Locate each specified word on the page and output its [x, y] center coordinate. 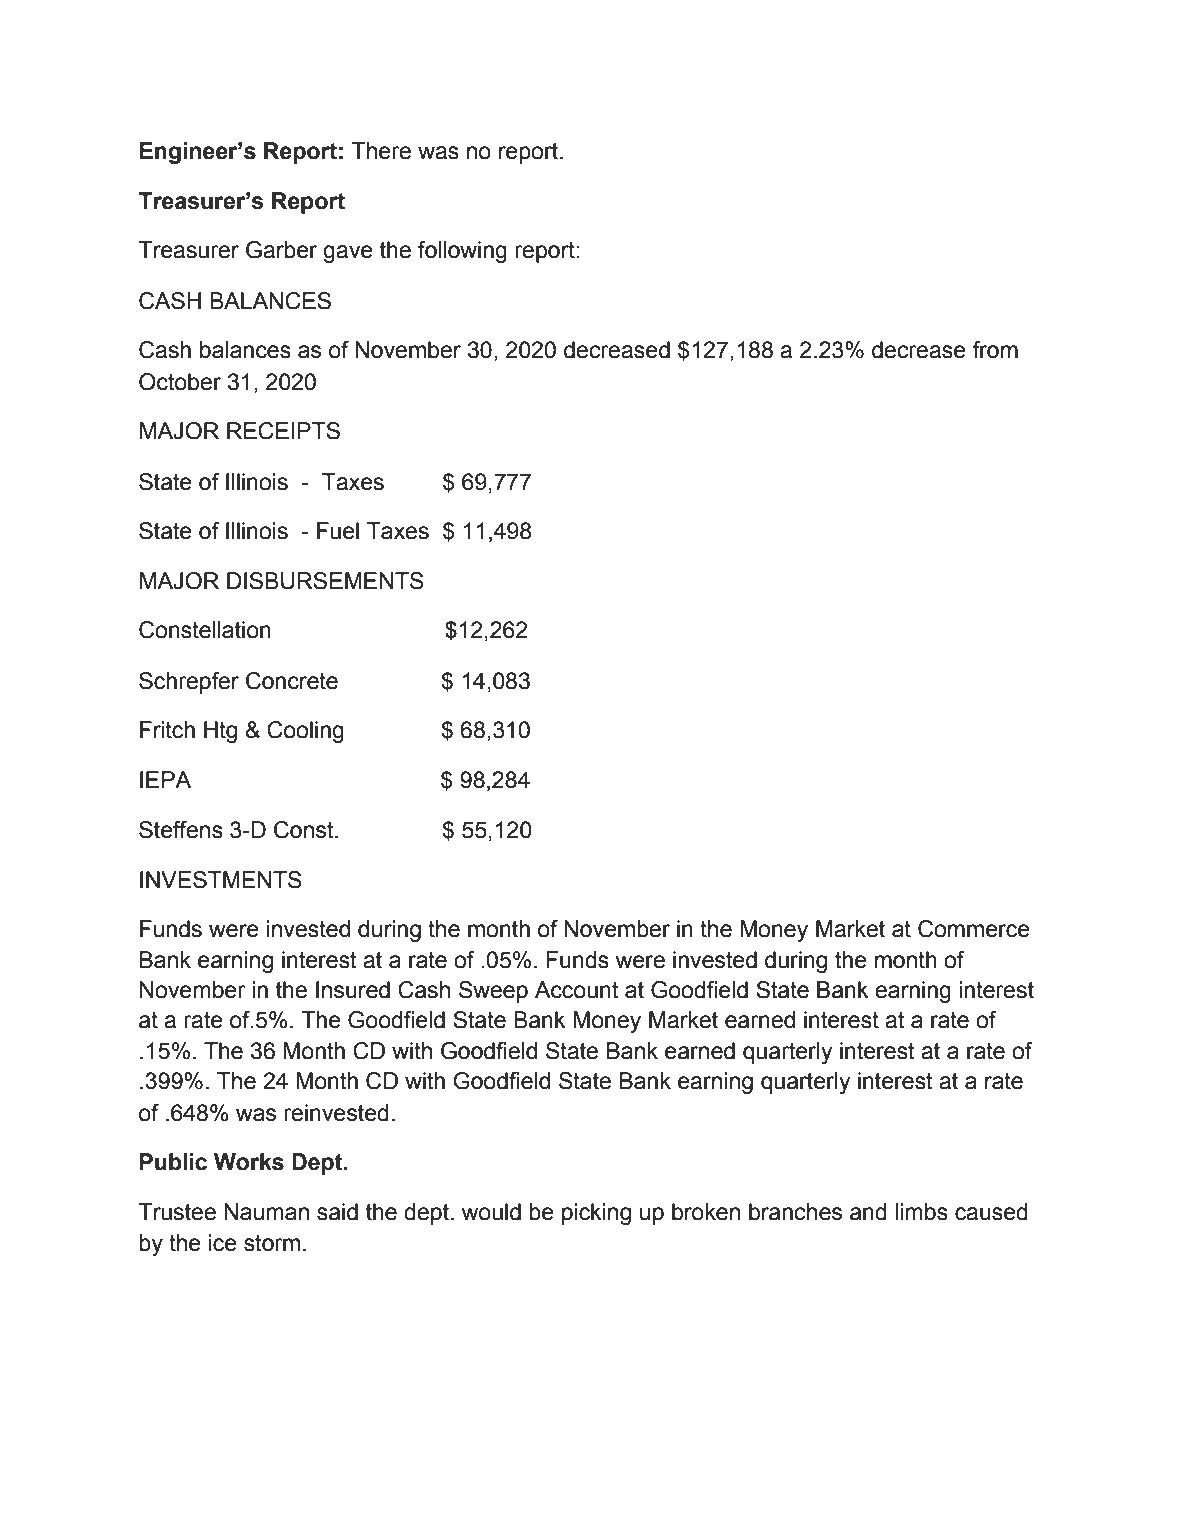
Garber [281, 250]
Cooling [305, 732]
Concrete [292, 681]
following [462, 252]
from [995, 350]
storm [272, 1243]
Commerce [974, 929]
